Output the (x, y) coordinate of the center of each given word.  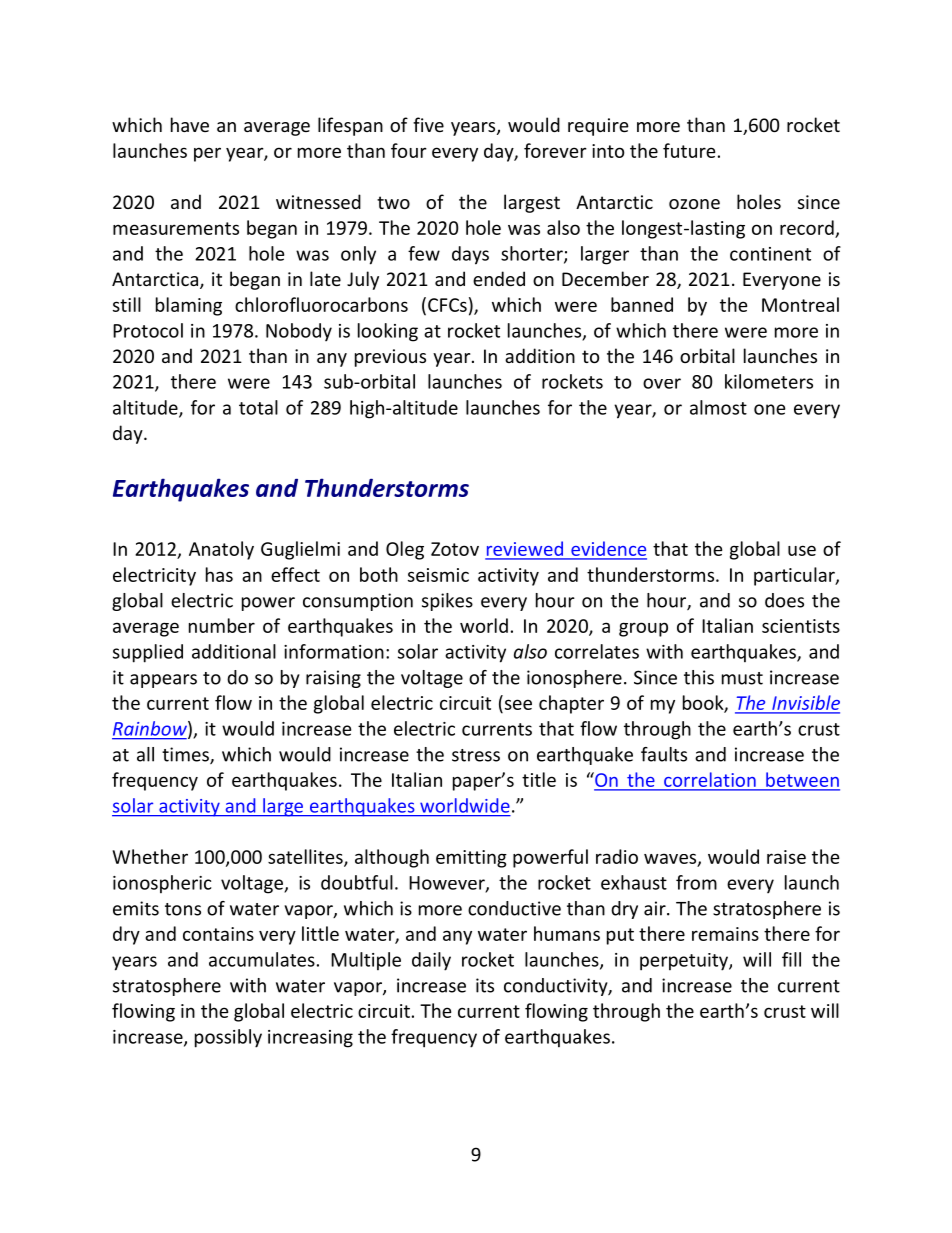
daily (431, 961)
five (428, 124)
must (742, 678)
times (186, 755)
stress (476, 755)
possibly (228, 1038)
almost (718, 407)
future (689, 150)
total (258, 407)
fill (791, 959)
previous (390, 358)
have (190, 124)
